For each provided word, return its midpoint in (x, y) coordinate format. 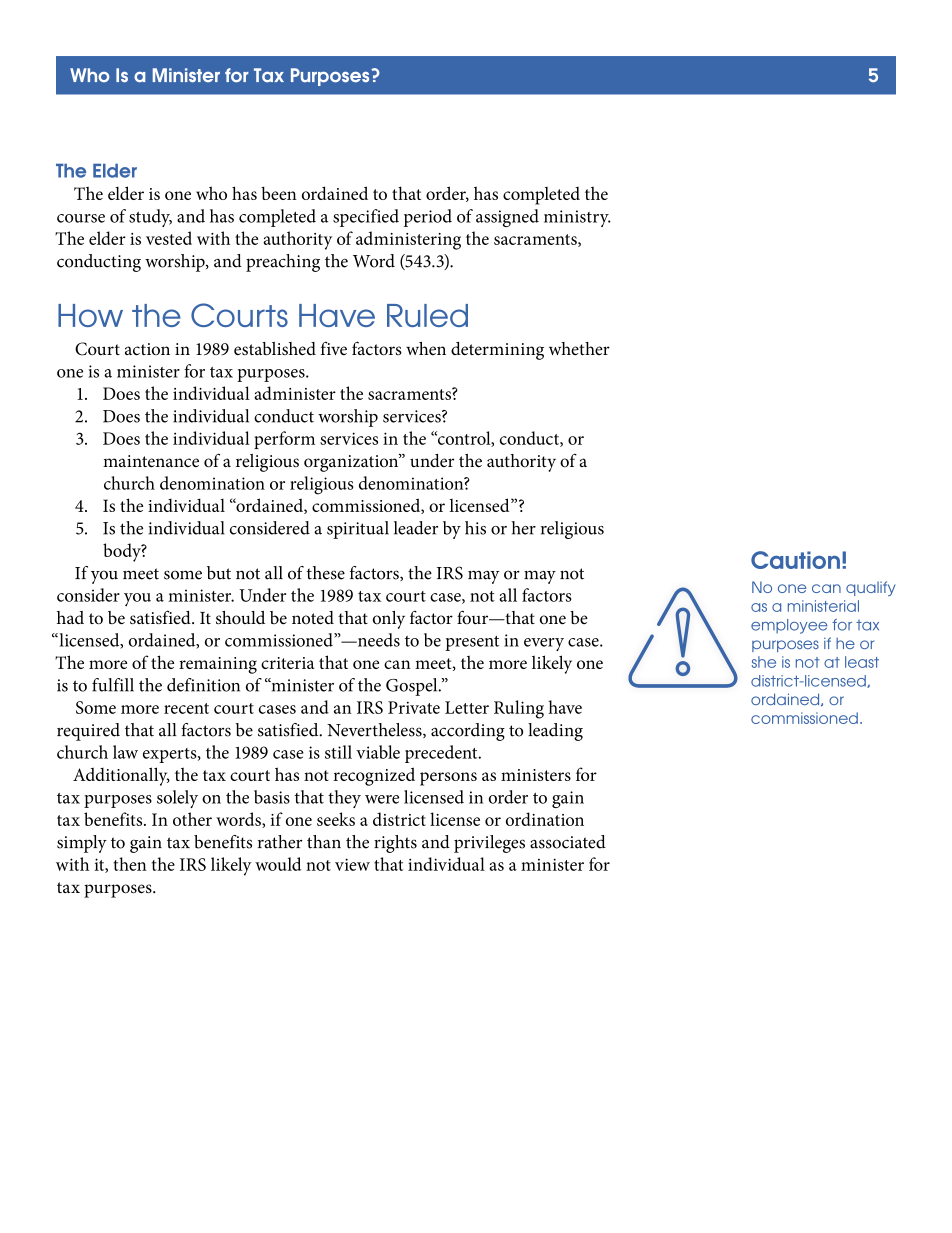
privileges (489, 844)
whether (579, 348)
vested (169, 238)
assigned (507, 218)
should (240, 618)
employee (789, 626)
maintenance (151, 461)
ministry (577, 218)
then (130, 864)
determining (497, 351)
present (472, 643)
